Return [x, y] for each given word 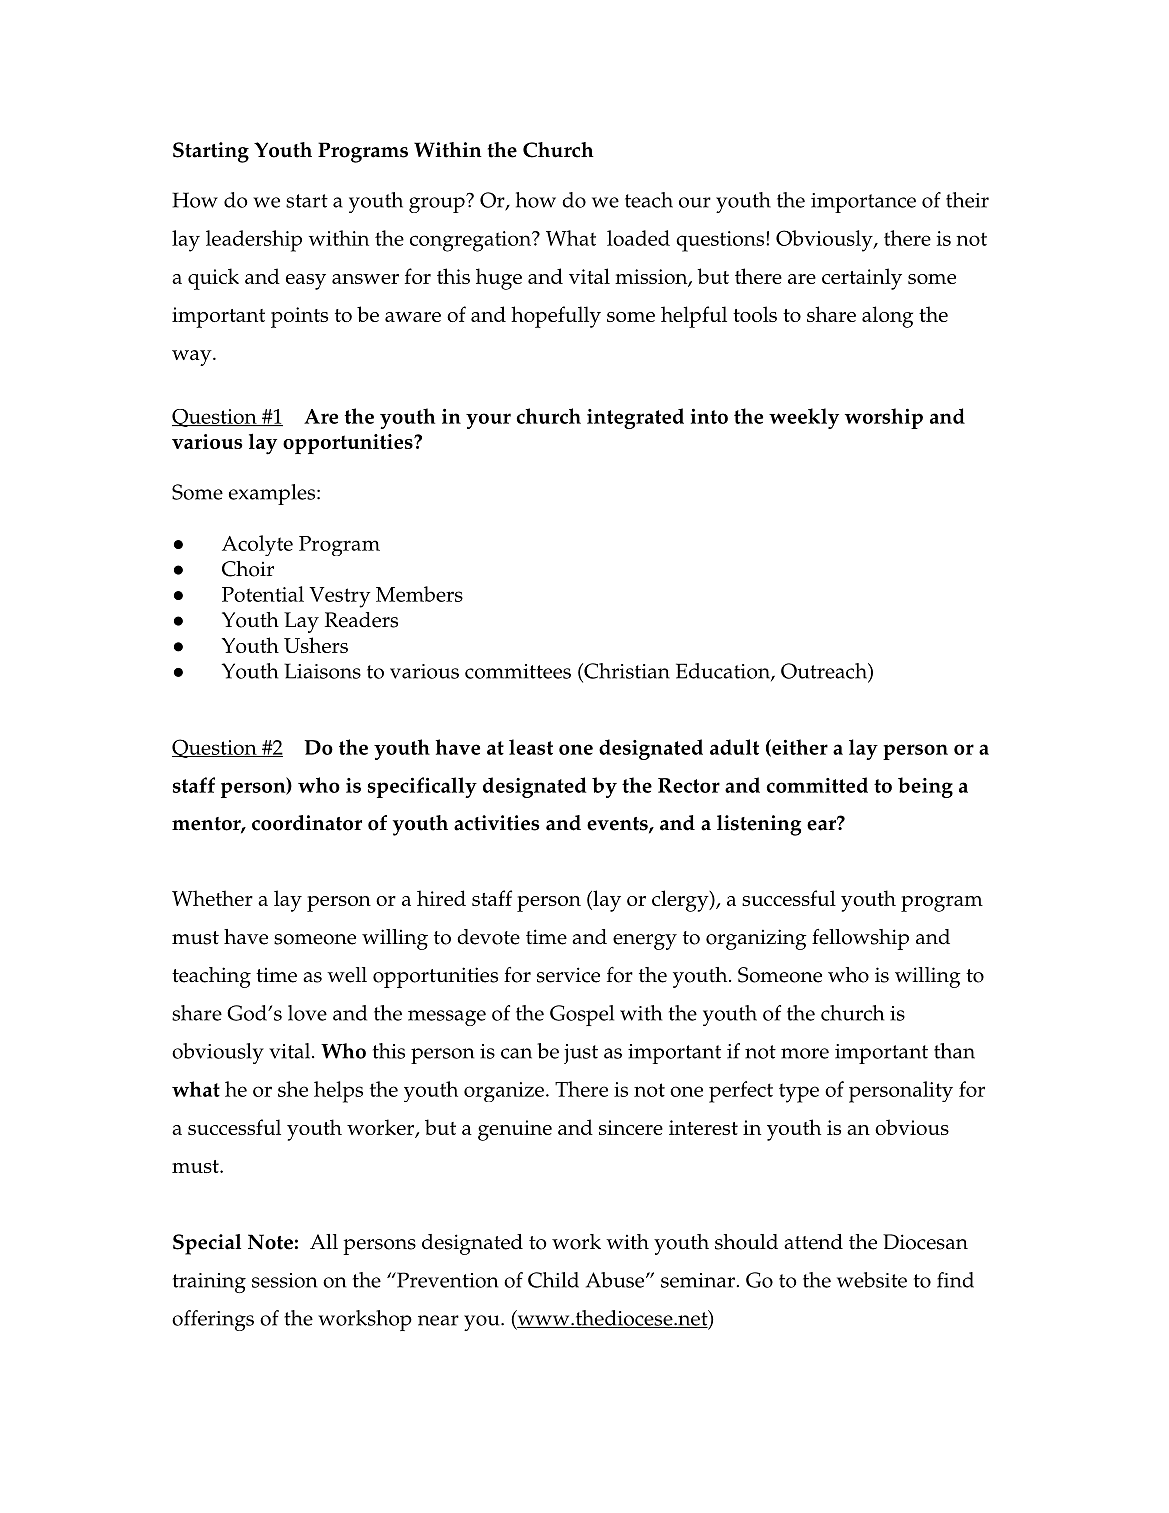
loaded [638, 238]
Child [553, 1280]
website [872, 1280]
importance [863, 203]
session [284, 1280]
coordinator [307, 823]
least [531, 747]
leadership [254, 241]
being [925, 787]
